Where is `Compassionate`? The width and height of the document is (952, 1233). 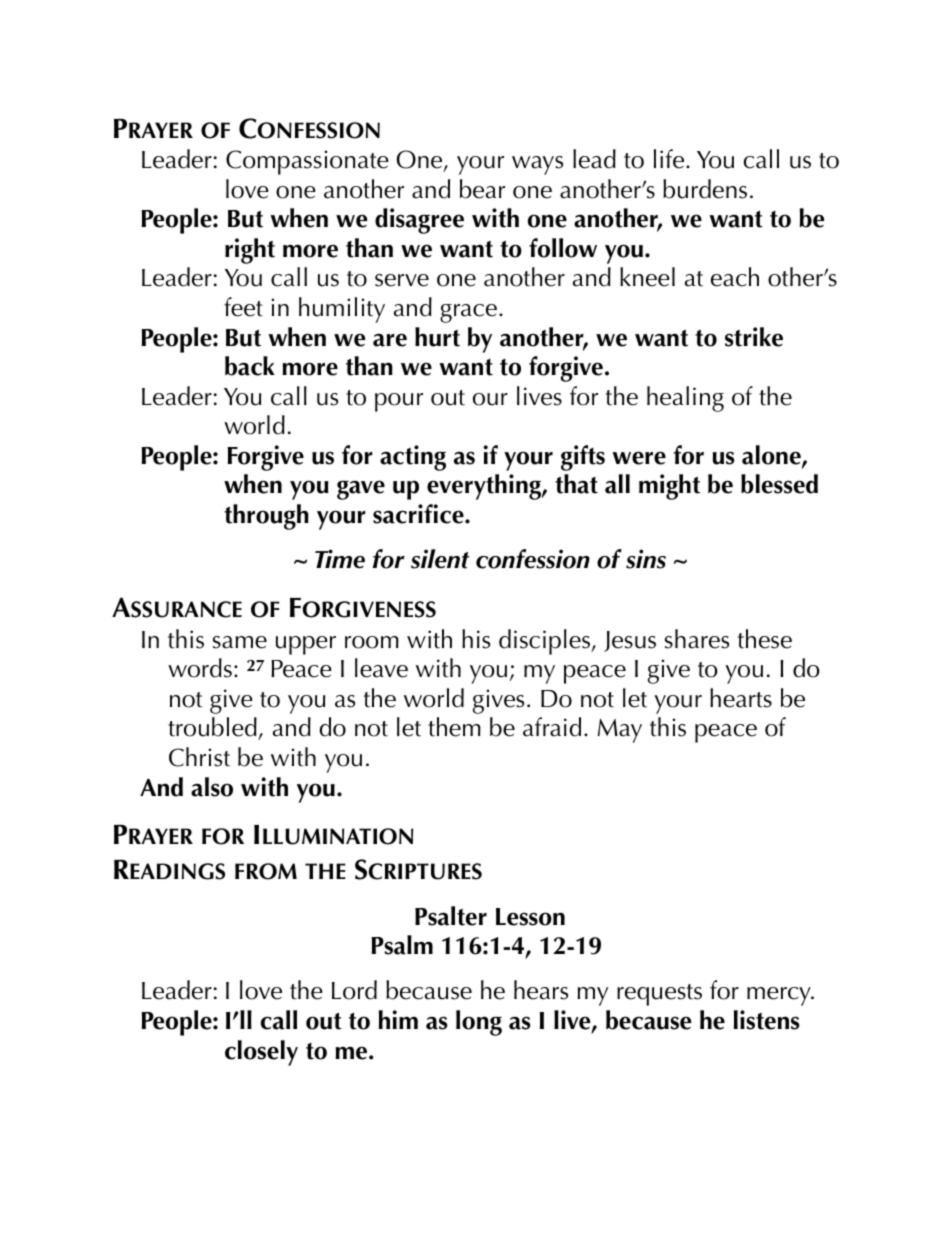 Compassionate is located at coordinates (307, 162).
